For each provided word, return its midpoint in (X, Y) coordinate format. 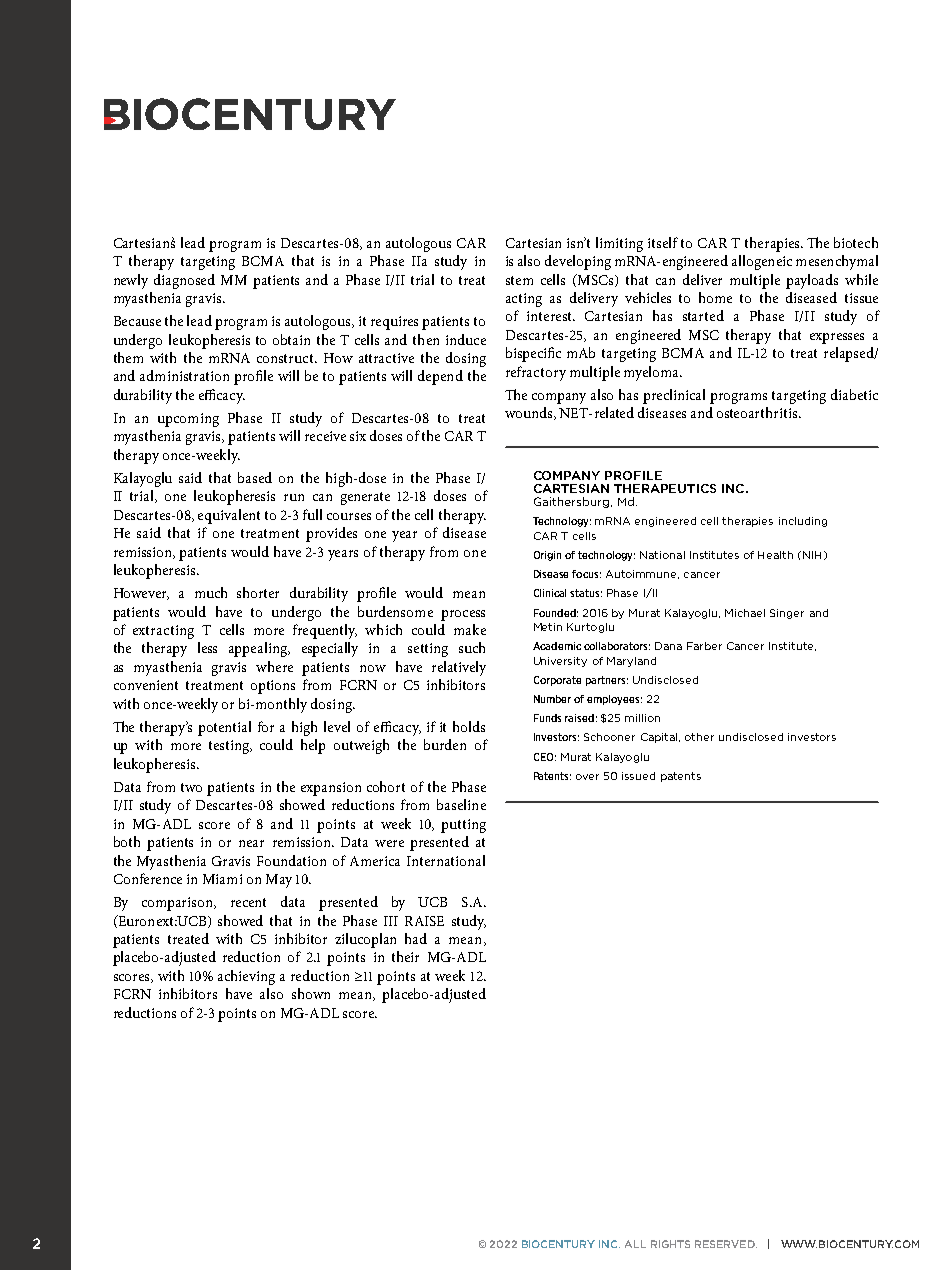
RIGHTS (670, 1244)
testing (230, 747)
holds (469, 726)
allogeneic (762, 262)
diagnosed (184, 281)
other (699, 737)
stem (519, 280)
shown (311, 993)
